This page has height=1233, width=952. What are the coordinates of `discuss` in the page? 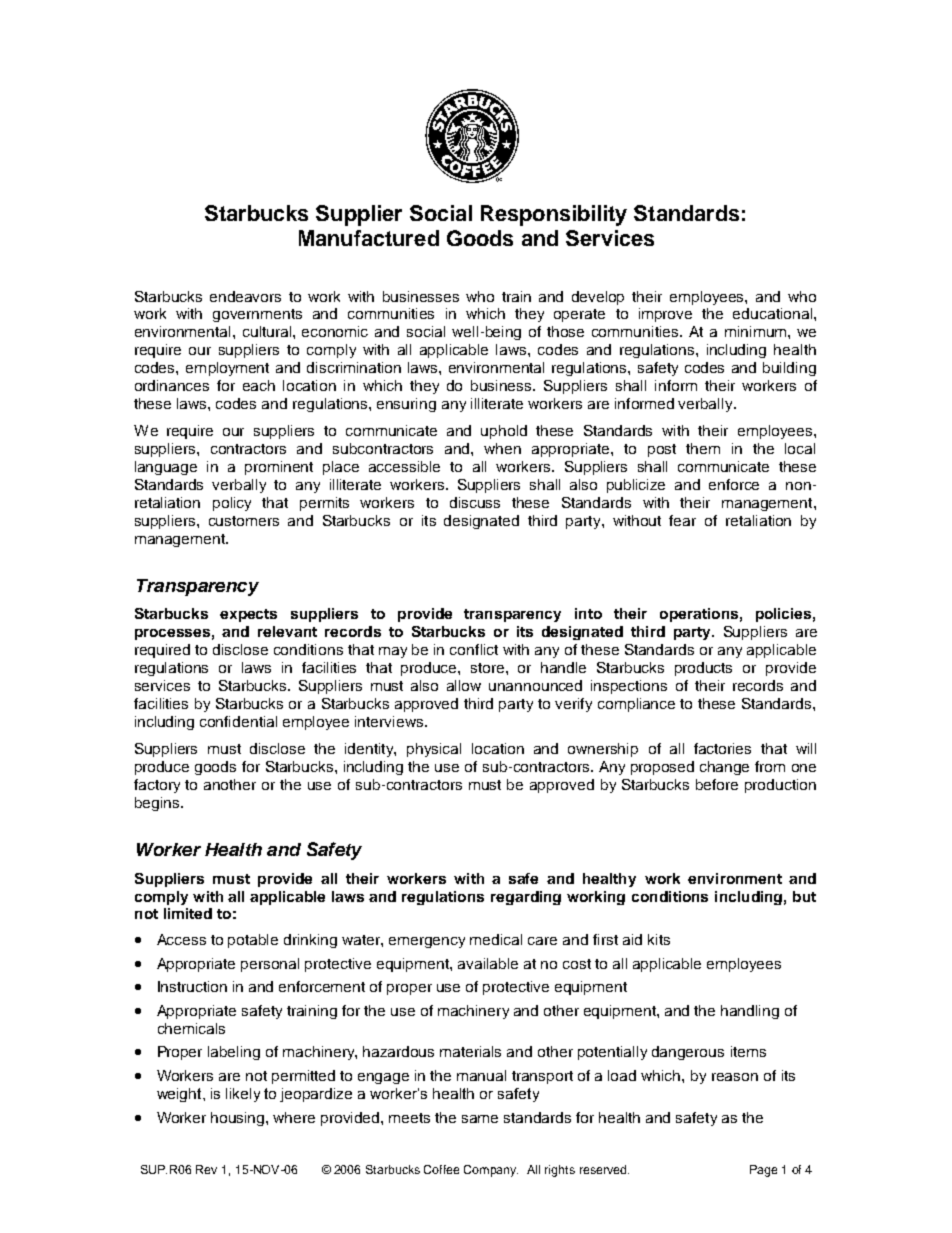 It's located at (475, 502).
